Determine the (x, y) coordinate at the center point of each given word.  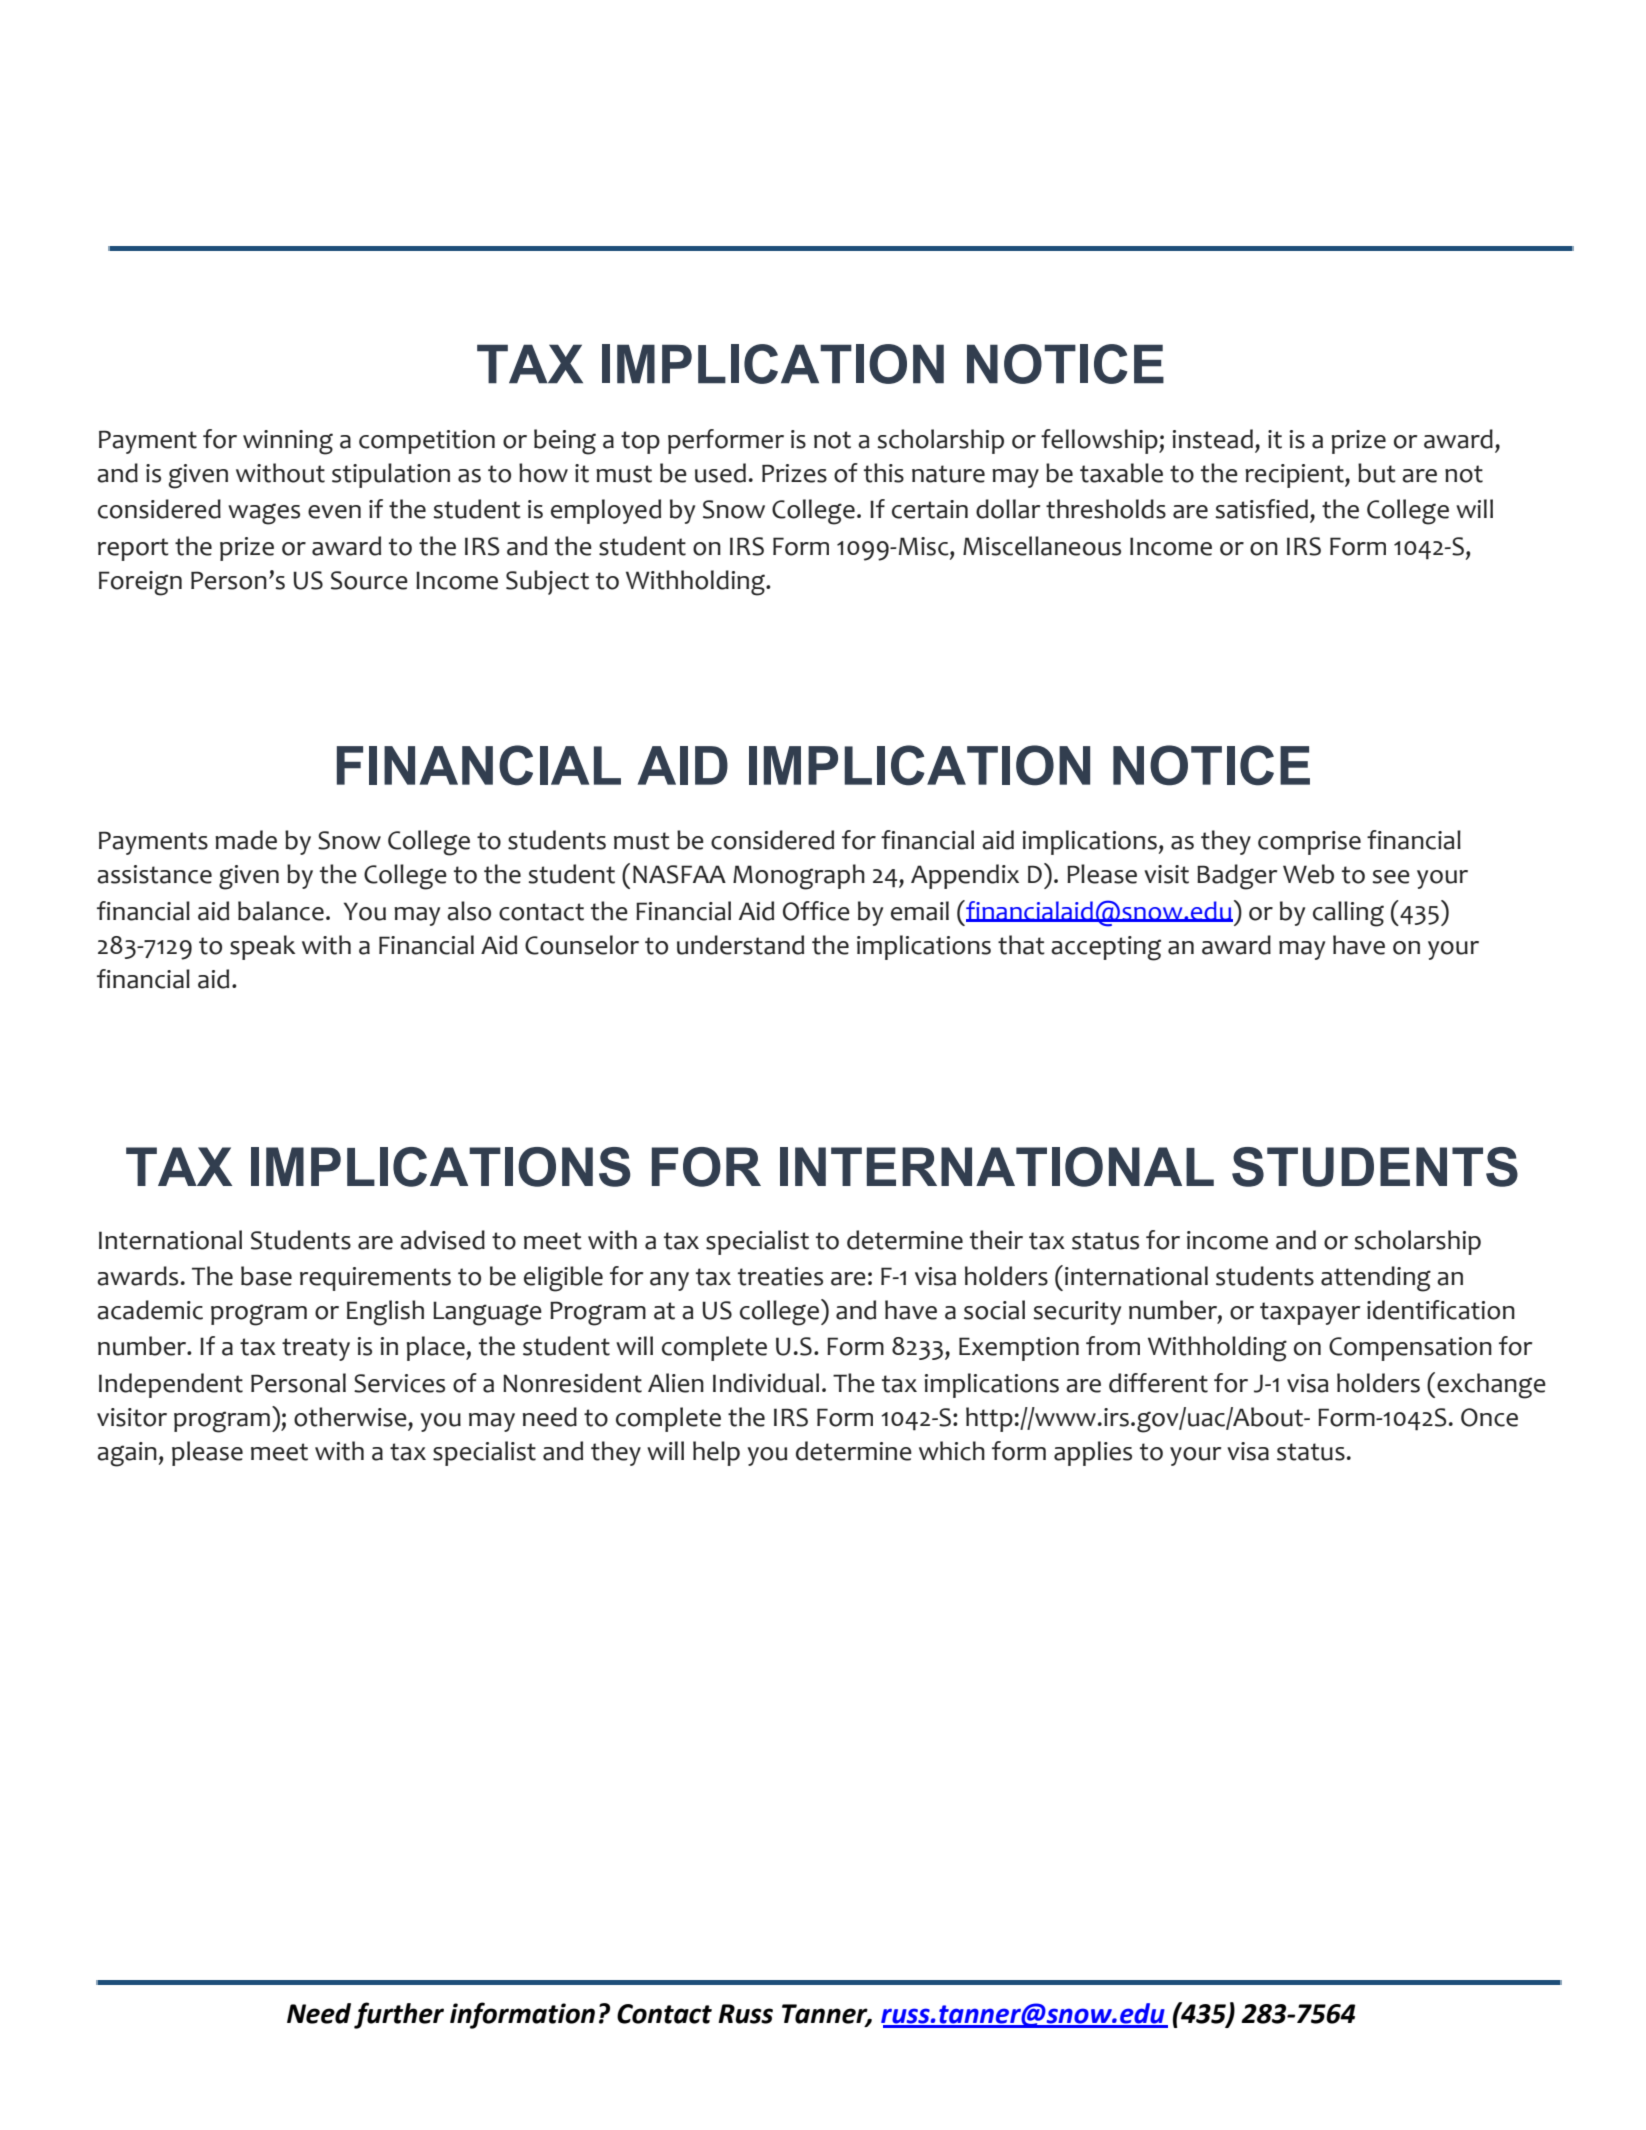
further (399, 2015)
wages (264, 514)
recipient (1295, 476)
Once (1489, 1417)
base (266, 1276)
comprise (1309, 843)
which (952, 1451)
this (884, 473)
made (246, 840)
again (127, 1454)
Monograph (799, 877)
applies (1093, 1453)
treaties (780, 1276)
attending (1376, 1279)
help (716, 1453)
